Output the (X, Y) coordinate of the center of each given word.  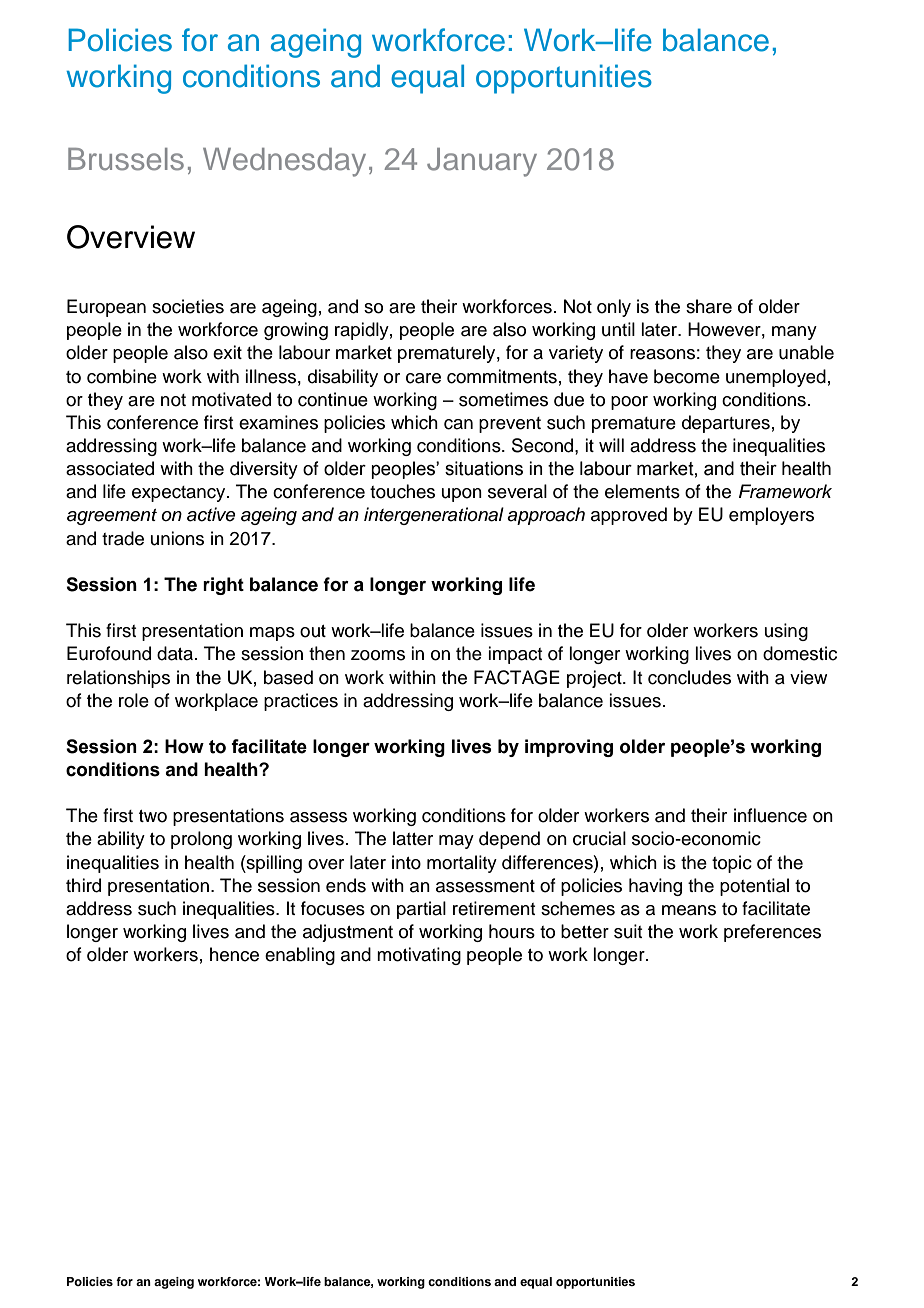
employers (771, 516)
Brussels (126, 159)
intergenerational (434, 516)
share (709, 306)
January (482, 162)
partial (421, 910)
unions (177, 538)
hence (234, 954)
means (689, 910)
